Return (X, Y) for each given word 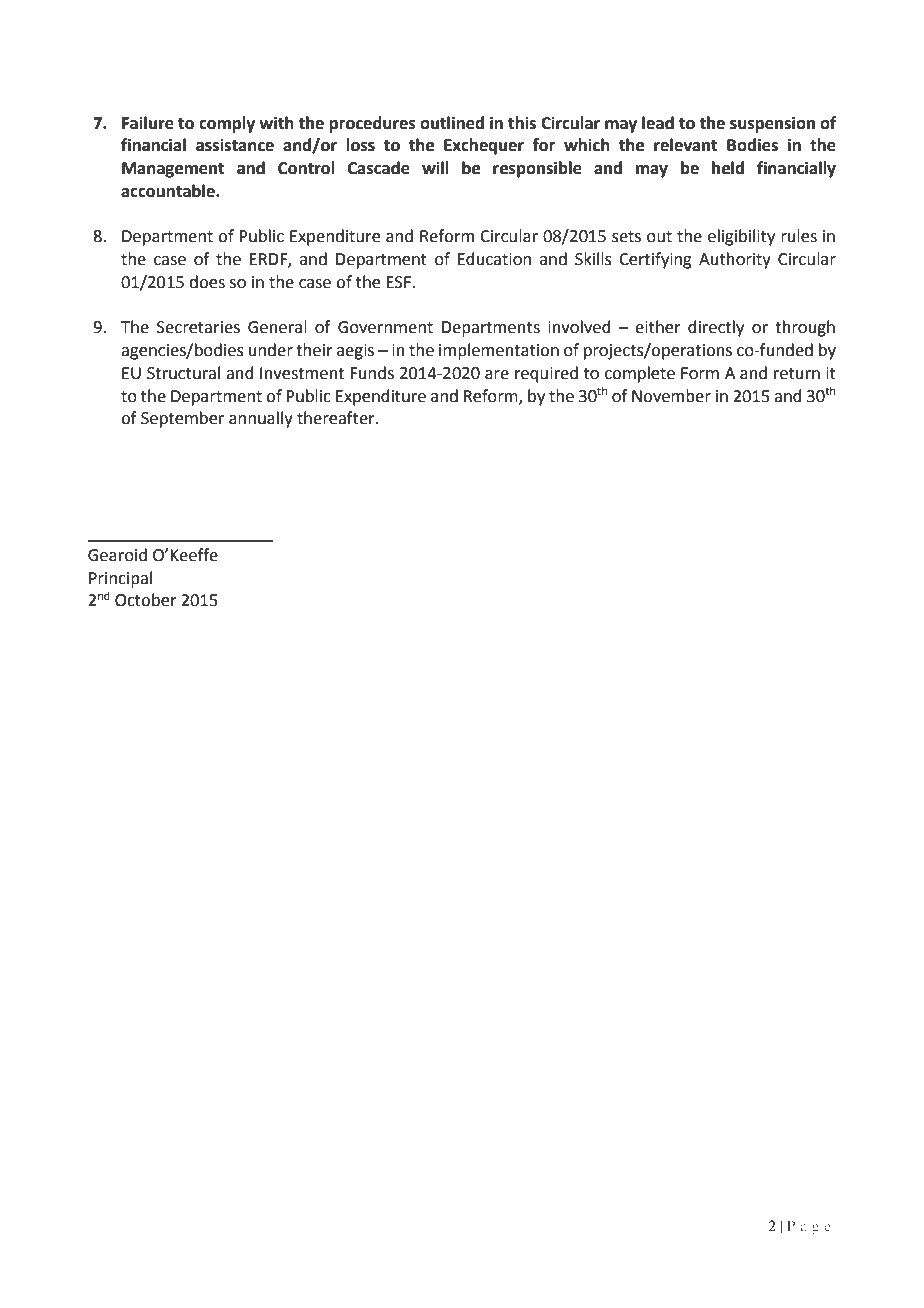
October (146, 600)
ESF (399, 282)
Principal (120, 579)
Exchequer (484, 146)
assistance (235, 145)
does (207, 282)
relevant (685, 145)
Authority (735, 260)
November (671, 396)
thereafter (337, 418)
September (182, 419)
